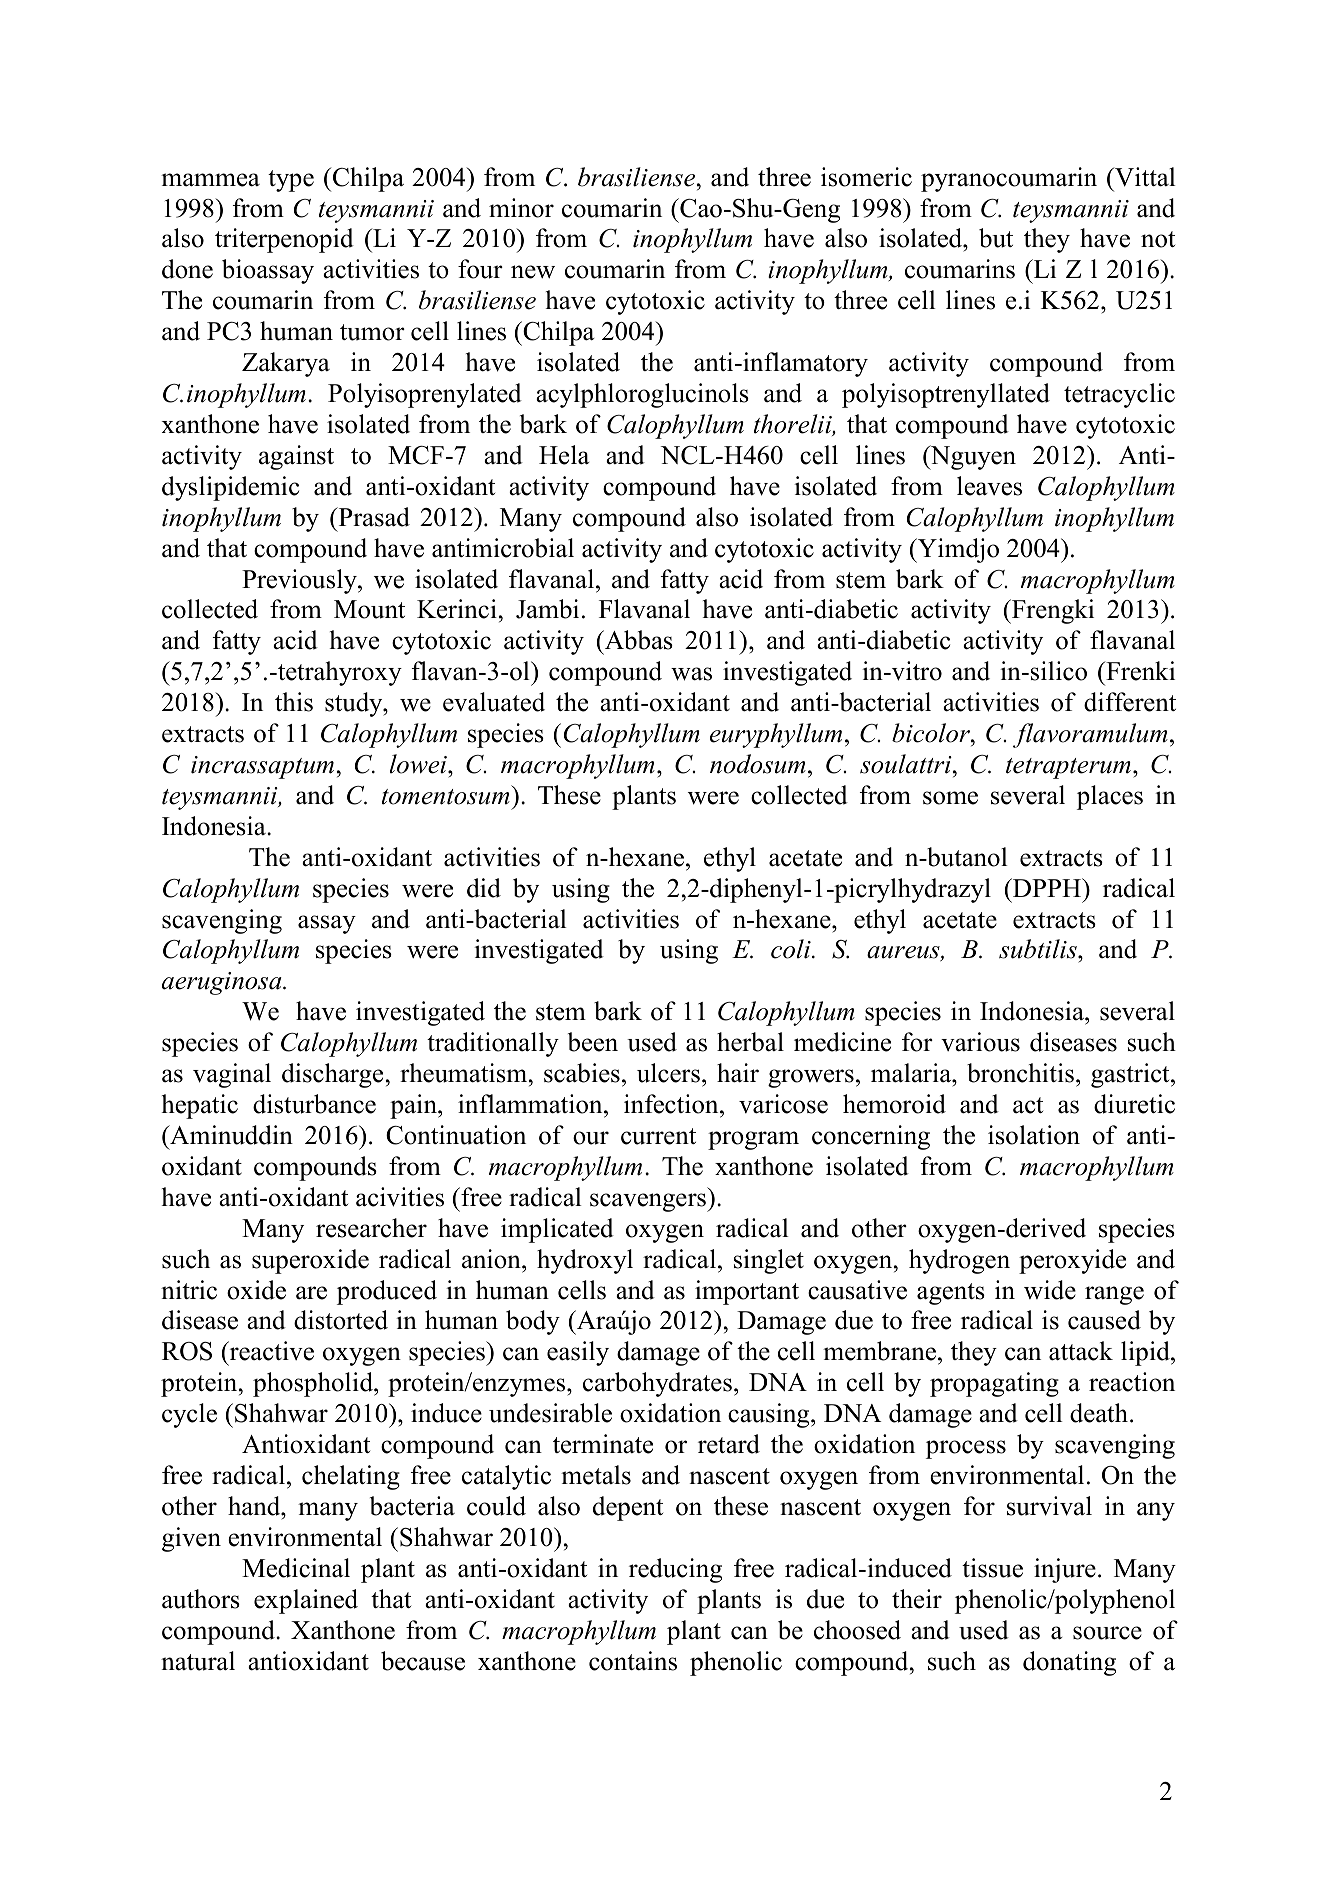 This page has height=1886, width=1334. What do you see at coordinates (792, 949) in the page?
I see `coli` at bounding box center [792, 949].
